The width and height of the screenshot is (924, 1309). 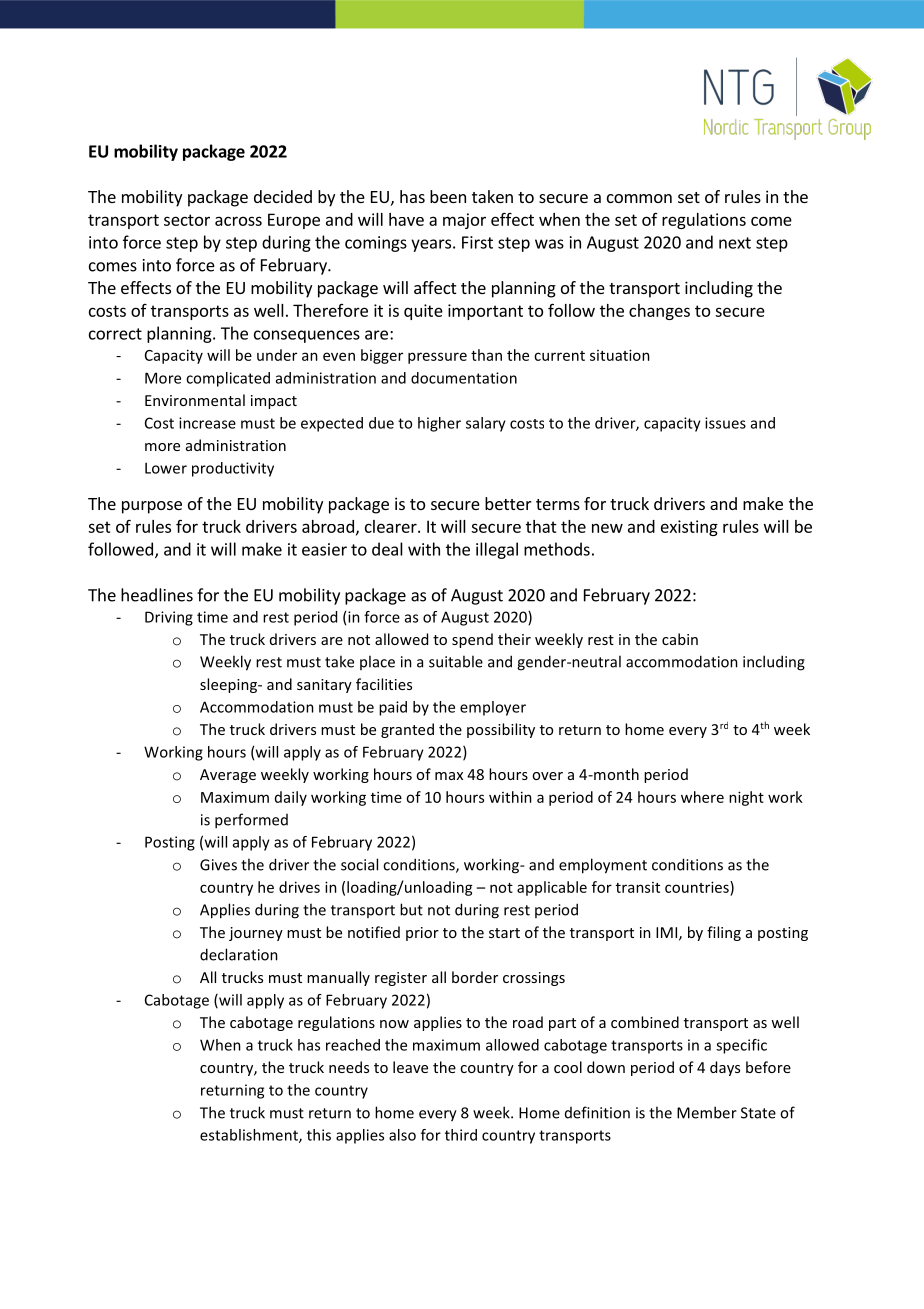 What do you see at coordinates (456, 661) in the screenshot?
I see `suitable` at bounding box center [456, 661].
